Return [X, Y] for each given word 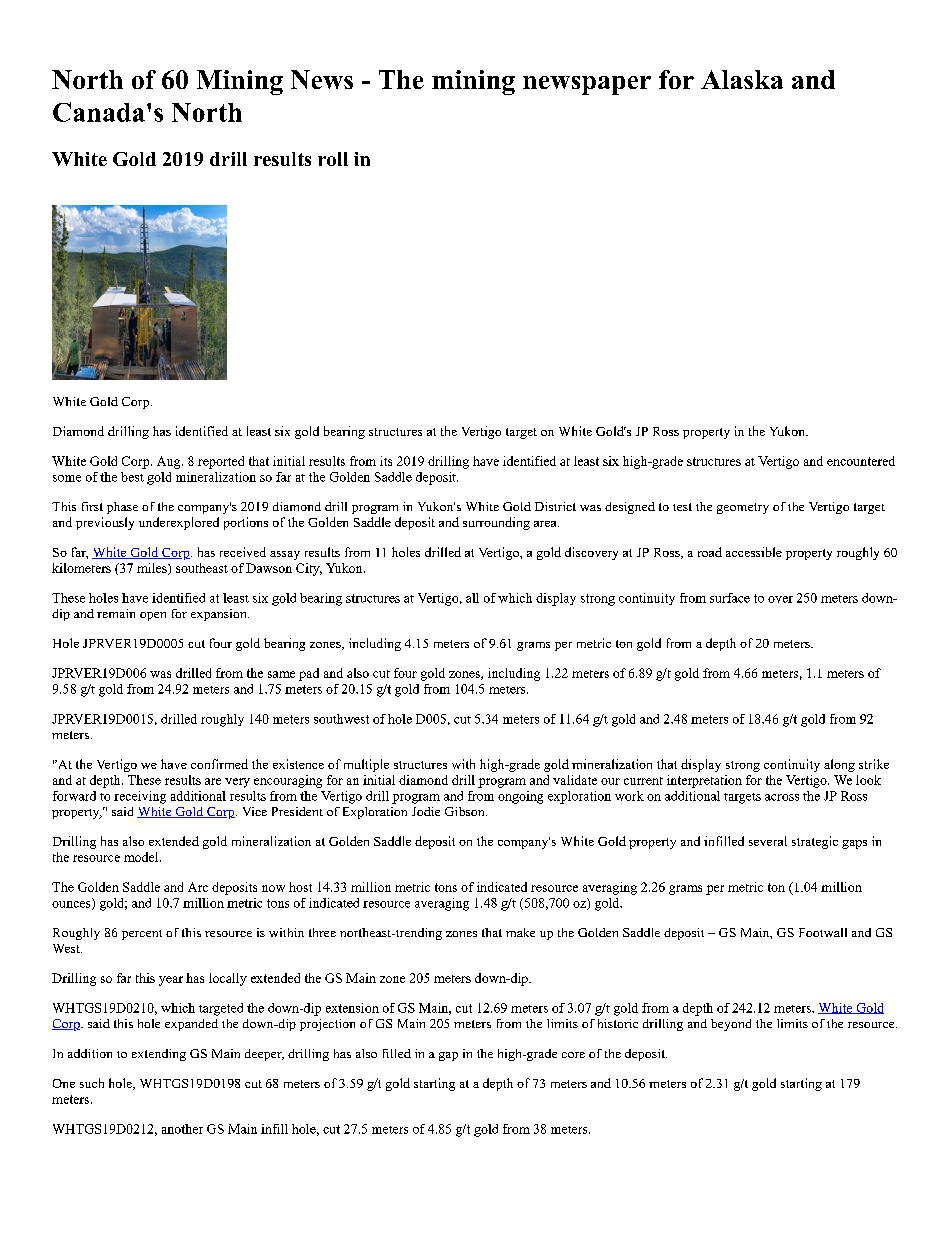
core [573, 1055]
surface [730, 598]
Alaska [742, 79]
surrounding [496, 523]
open [153, 616]
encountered [861, 461]
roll [333, 159]
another [182, 1129]
